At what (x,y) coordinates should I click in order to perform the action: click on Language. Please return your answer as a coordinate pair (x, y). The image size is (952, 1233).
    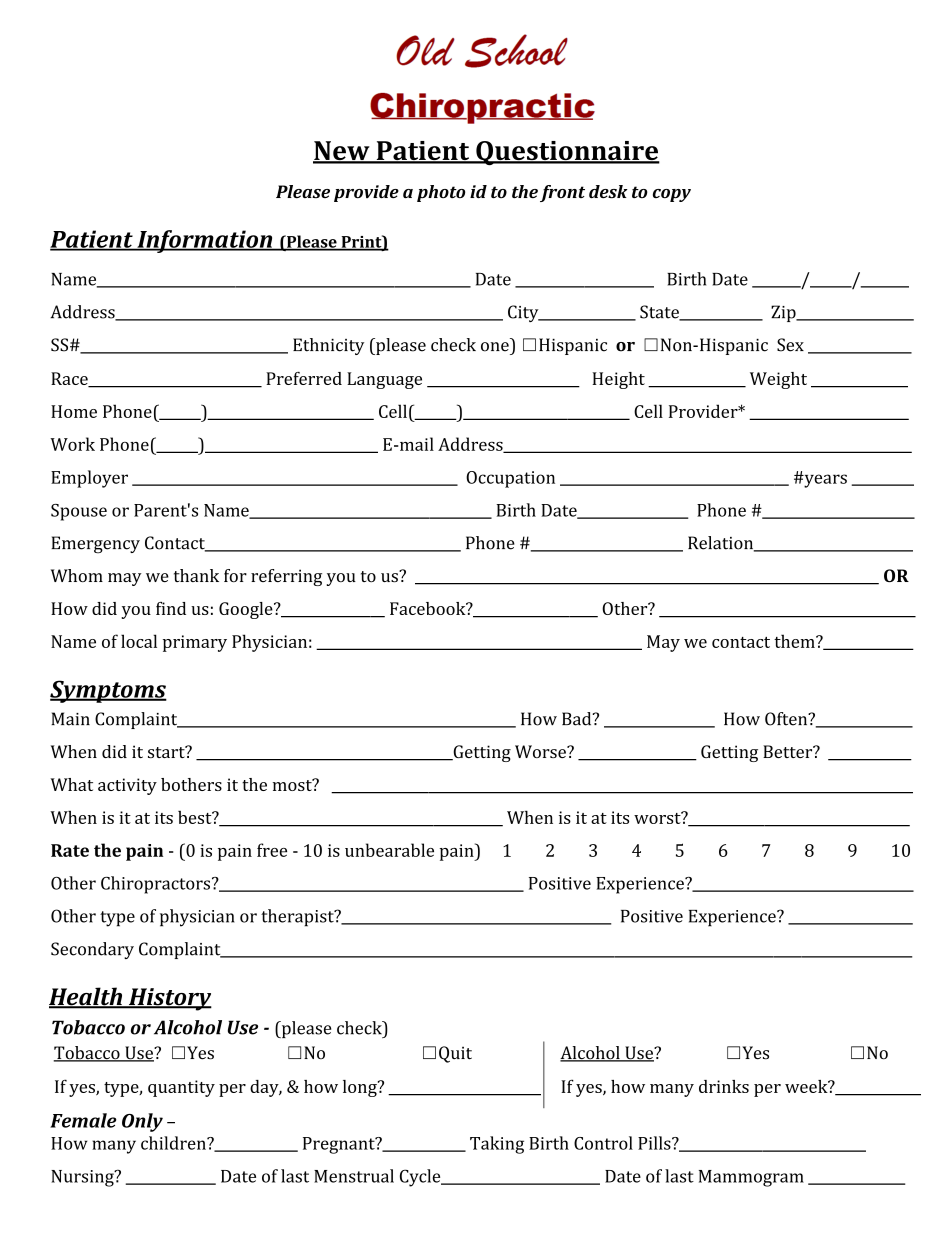
    Looking at the image, I should click on (384, 380).
